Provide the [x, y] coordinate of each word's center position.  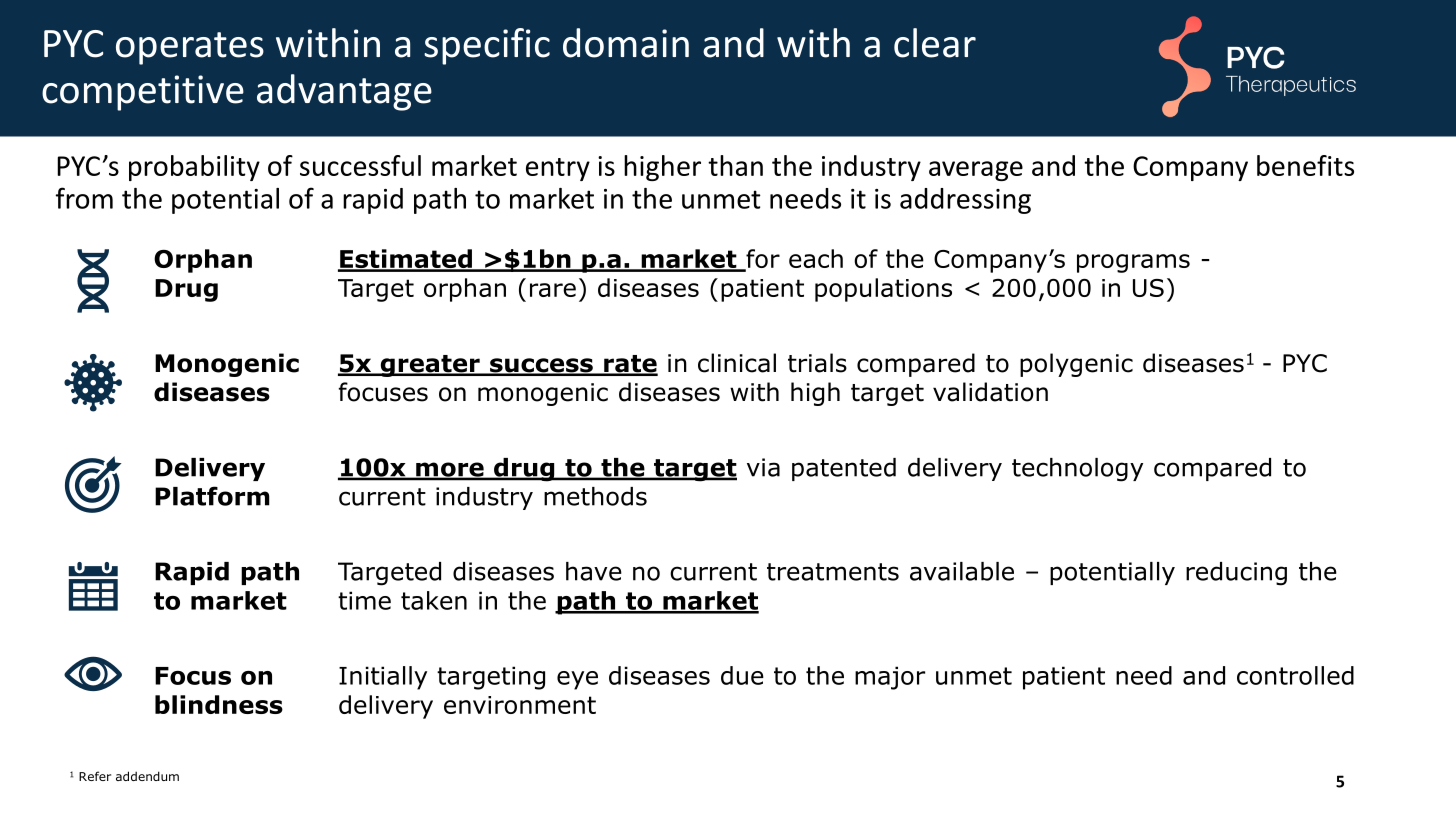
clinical [737, 363]
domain [626, 43]
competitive [143, 93]
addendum [147, 776]
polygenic [1076, 365]
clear [935, 43]
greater [430, 366]
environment [520, 705]
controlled [1295, 675]
